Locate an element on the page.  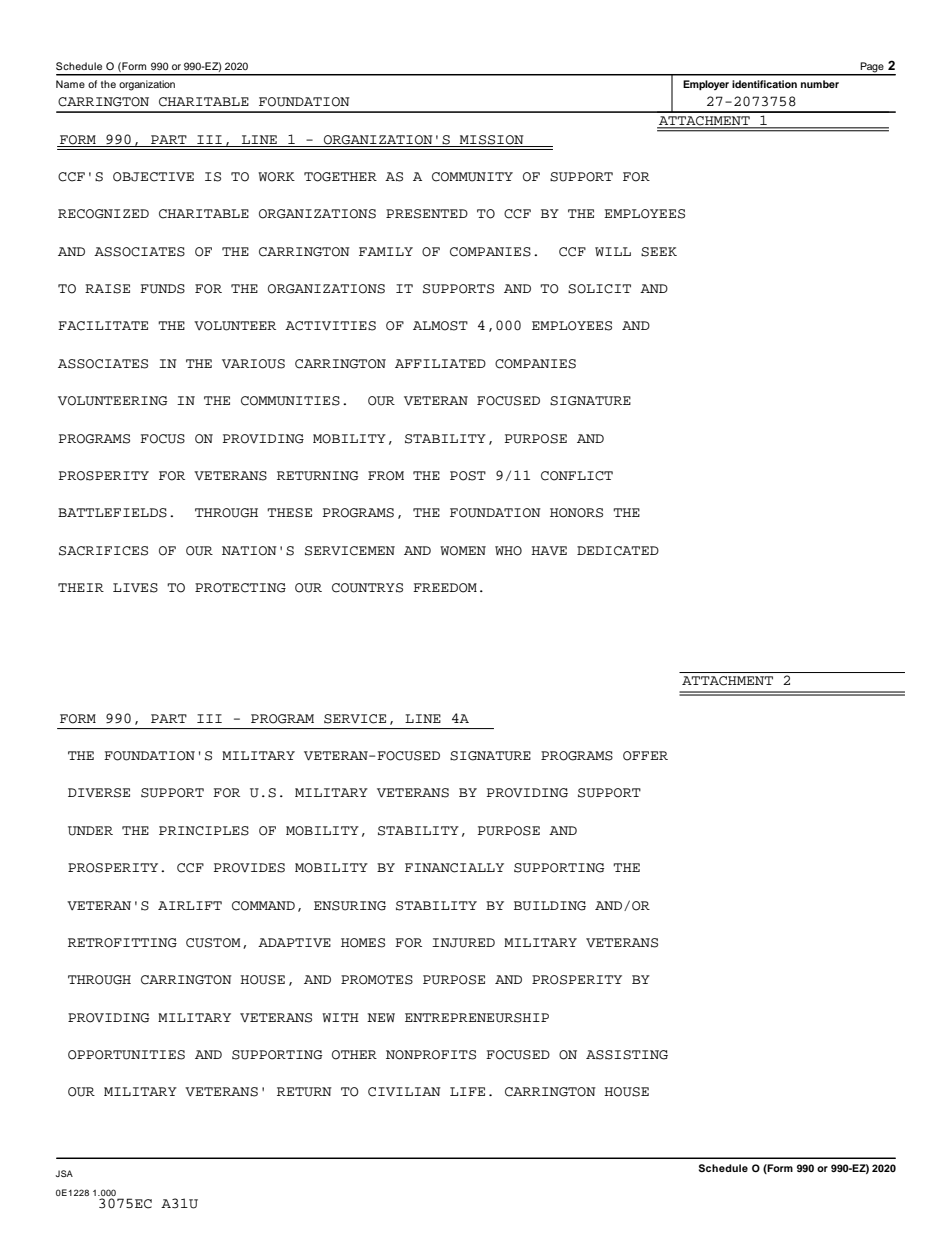
LIVES is located at coordinates (135, 588).
